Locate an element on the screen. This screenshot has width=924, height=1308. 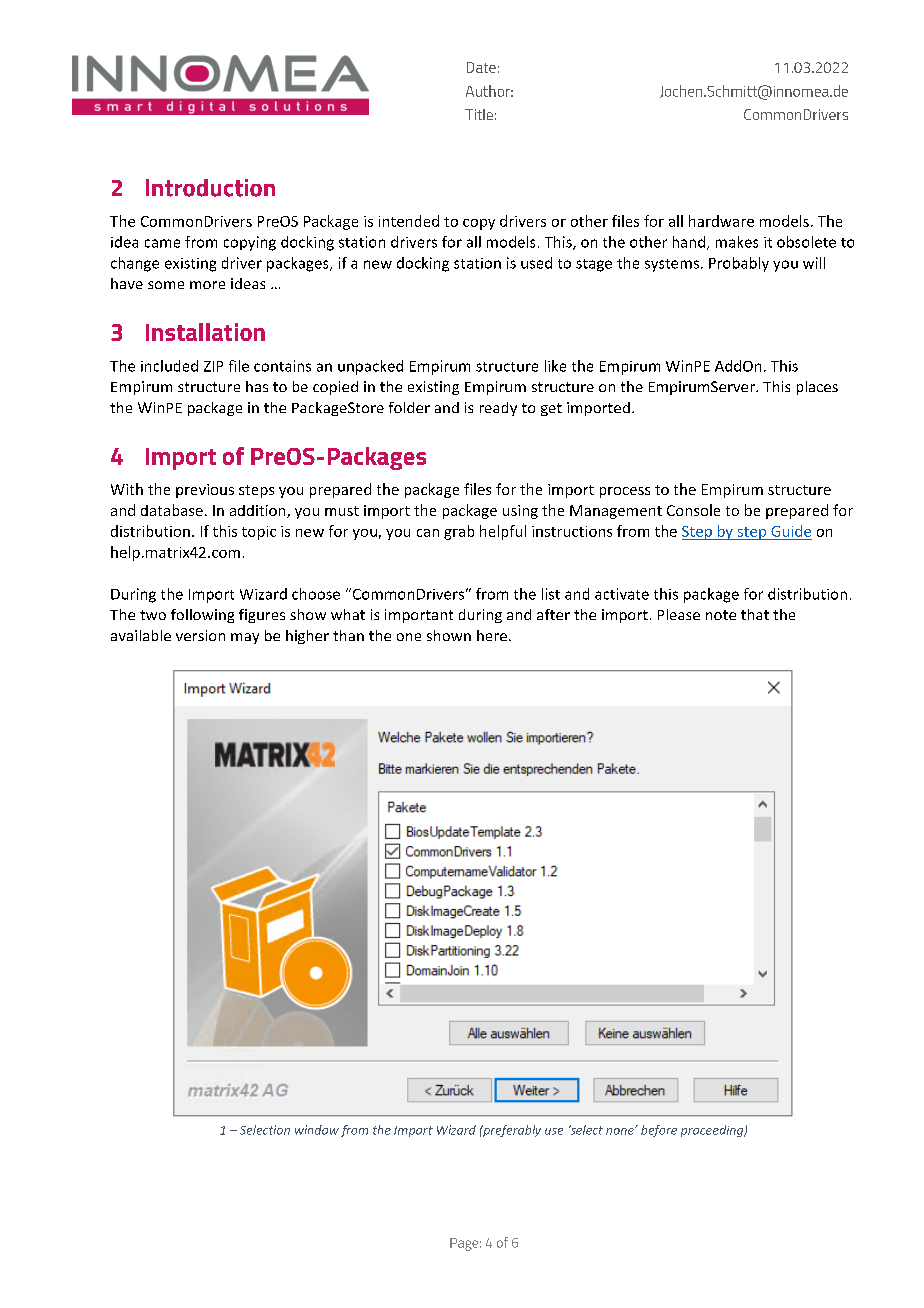
Title is located at coordinates (479, 114).
